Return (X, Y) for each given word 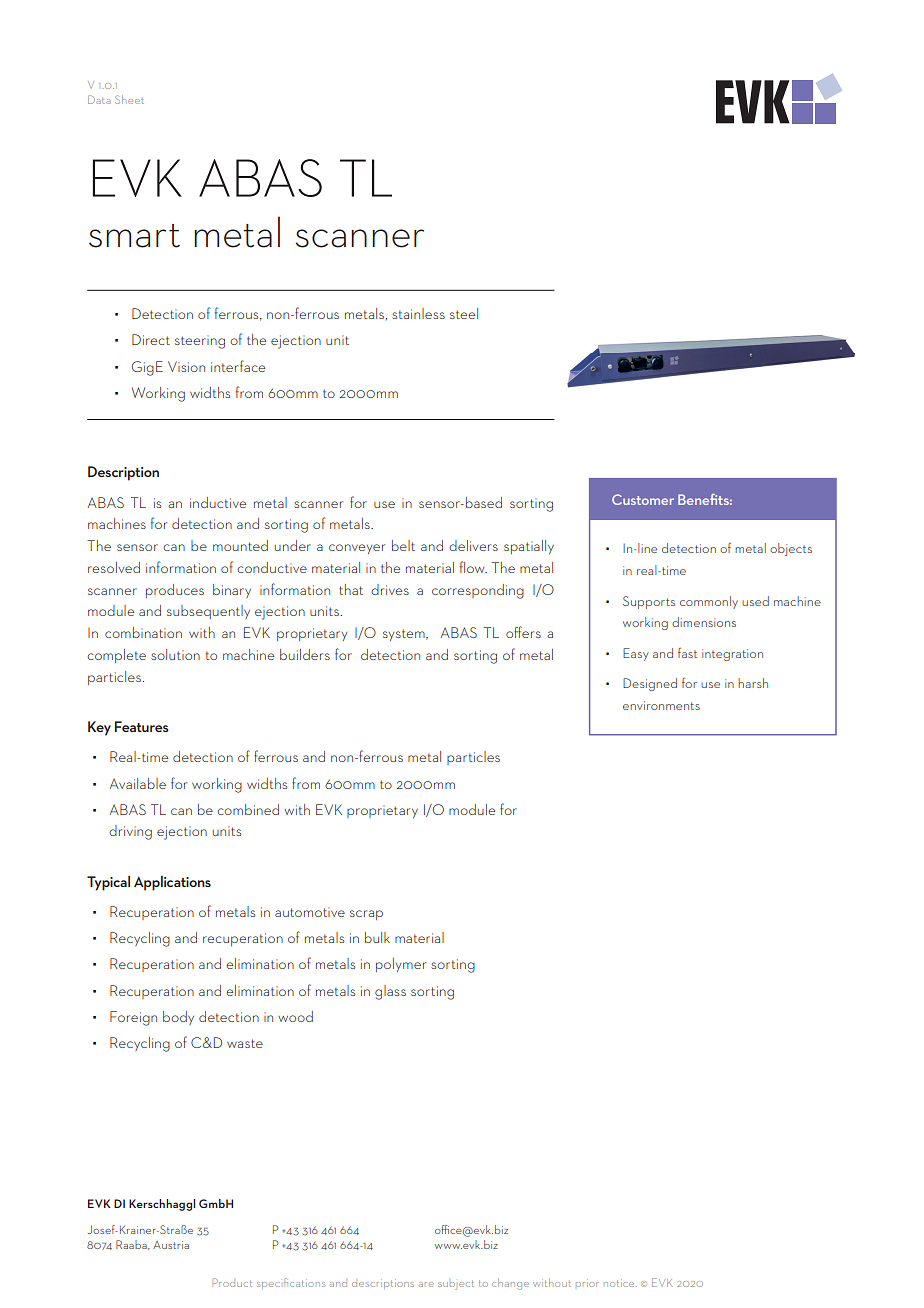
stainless (418, 313)
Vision (186, 366)
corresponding (478, 591)
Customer (643, 499)
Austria (171, 1245)
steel (464, 313)
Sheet (129, 99)
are (426, 1284)
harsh (753, 683)
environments (661, 705)
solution (175, 654)
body (178, 1018)
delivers (473, 545)
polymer (401, 965)
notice (620, 1284)
